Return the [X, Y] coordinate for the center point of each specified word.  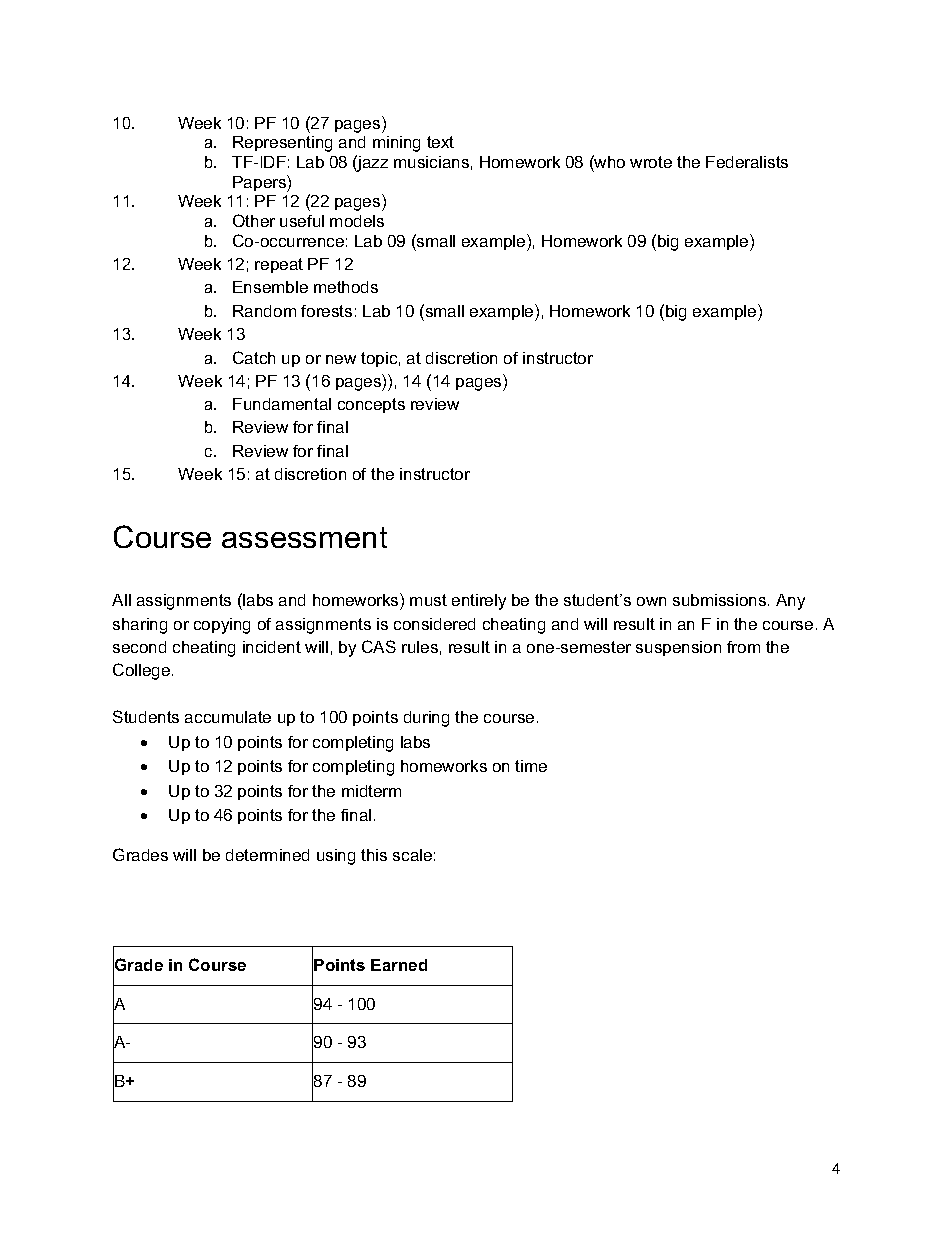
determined [267, 855]
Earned [399, 965]
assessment [304, 537]
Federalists [747, 162]
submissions [721, 600]
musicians [431, 162]
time [531, 766]
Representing [282, 144]
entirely [479, 602]
